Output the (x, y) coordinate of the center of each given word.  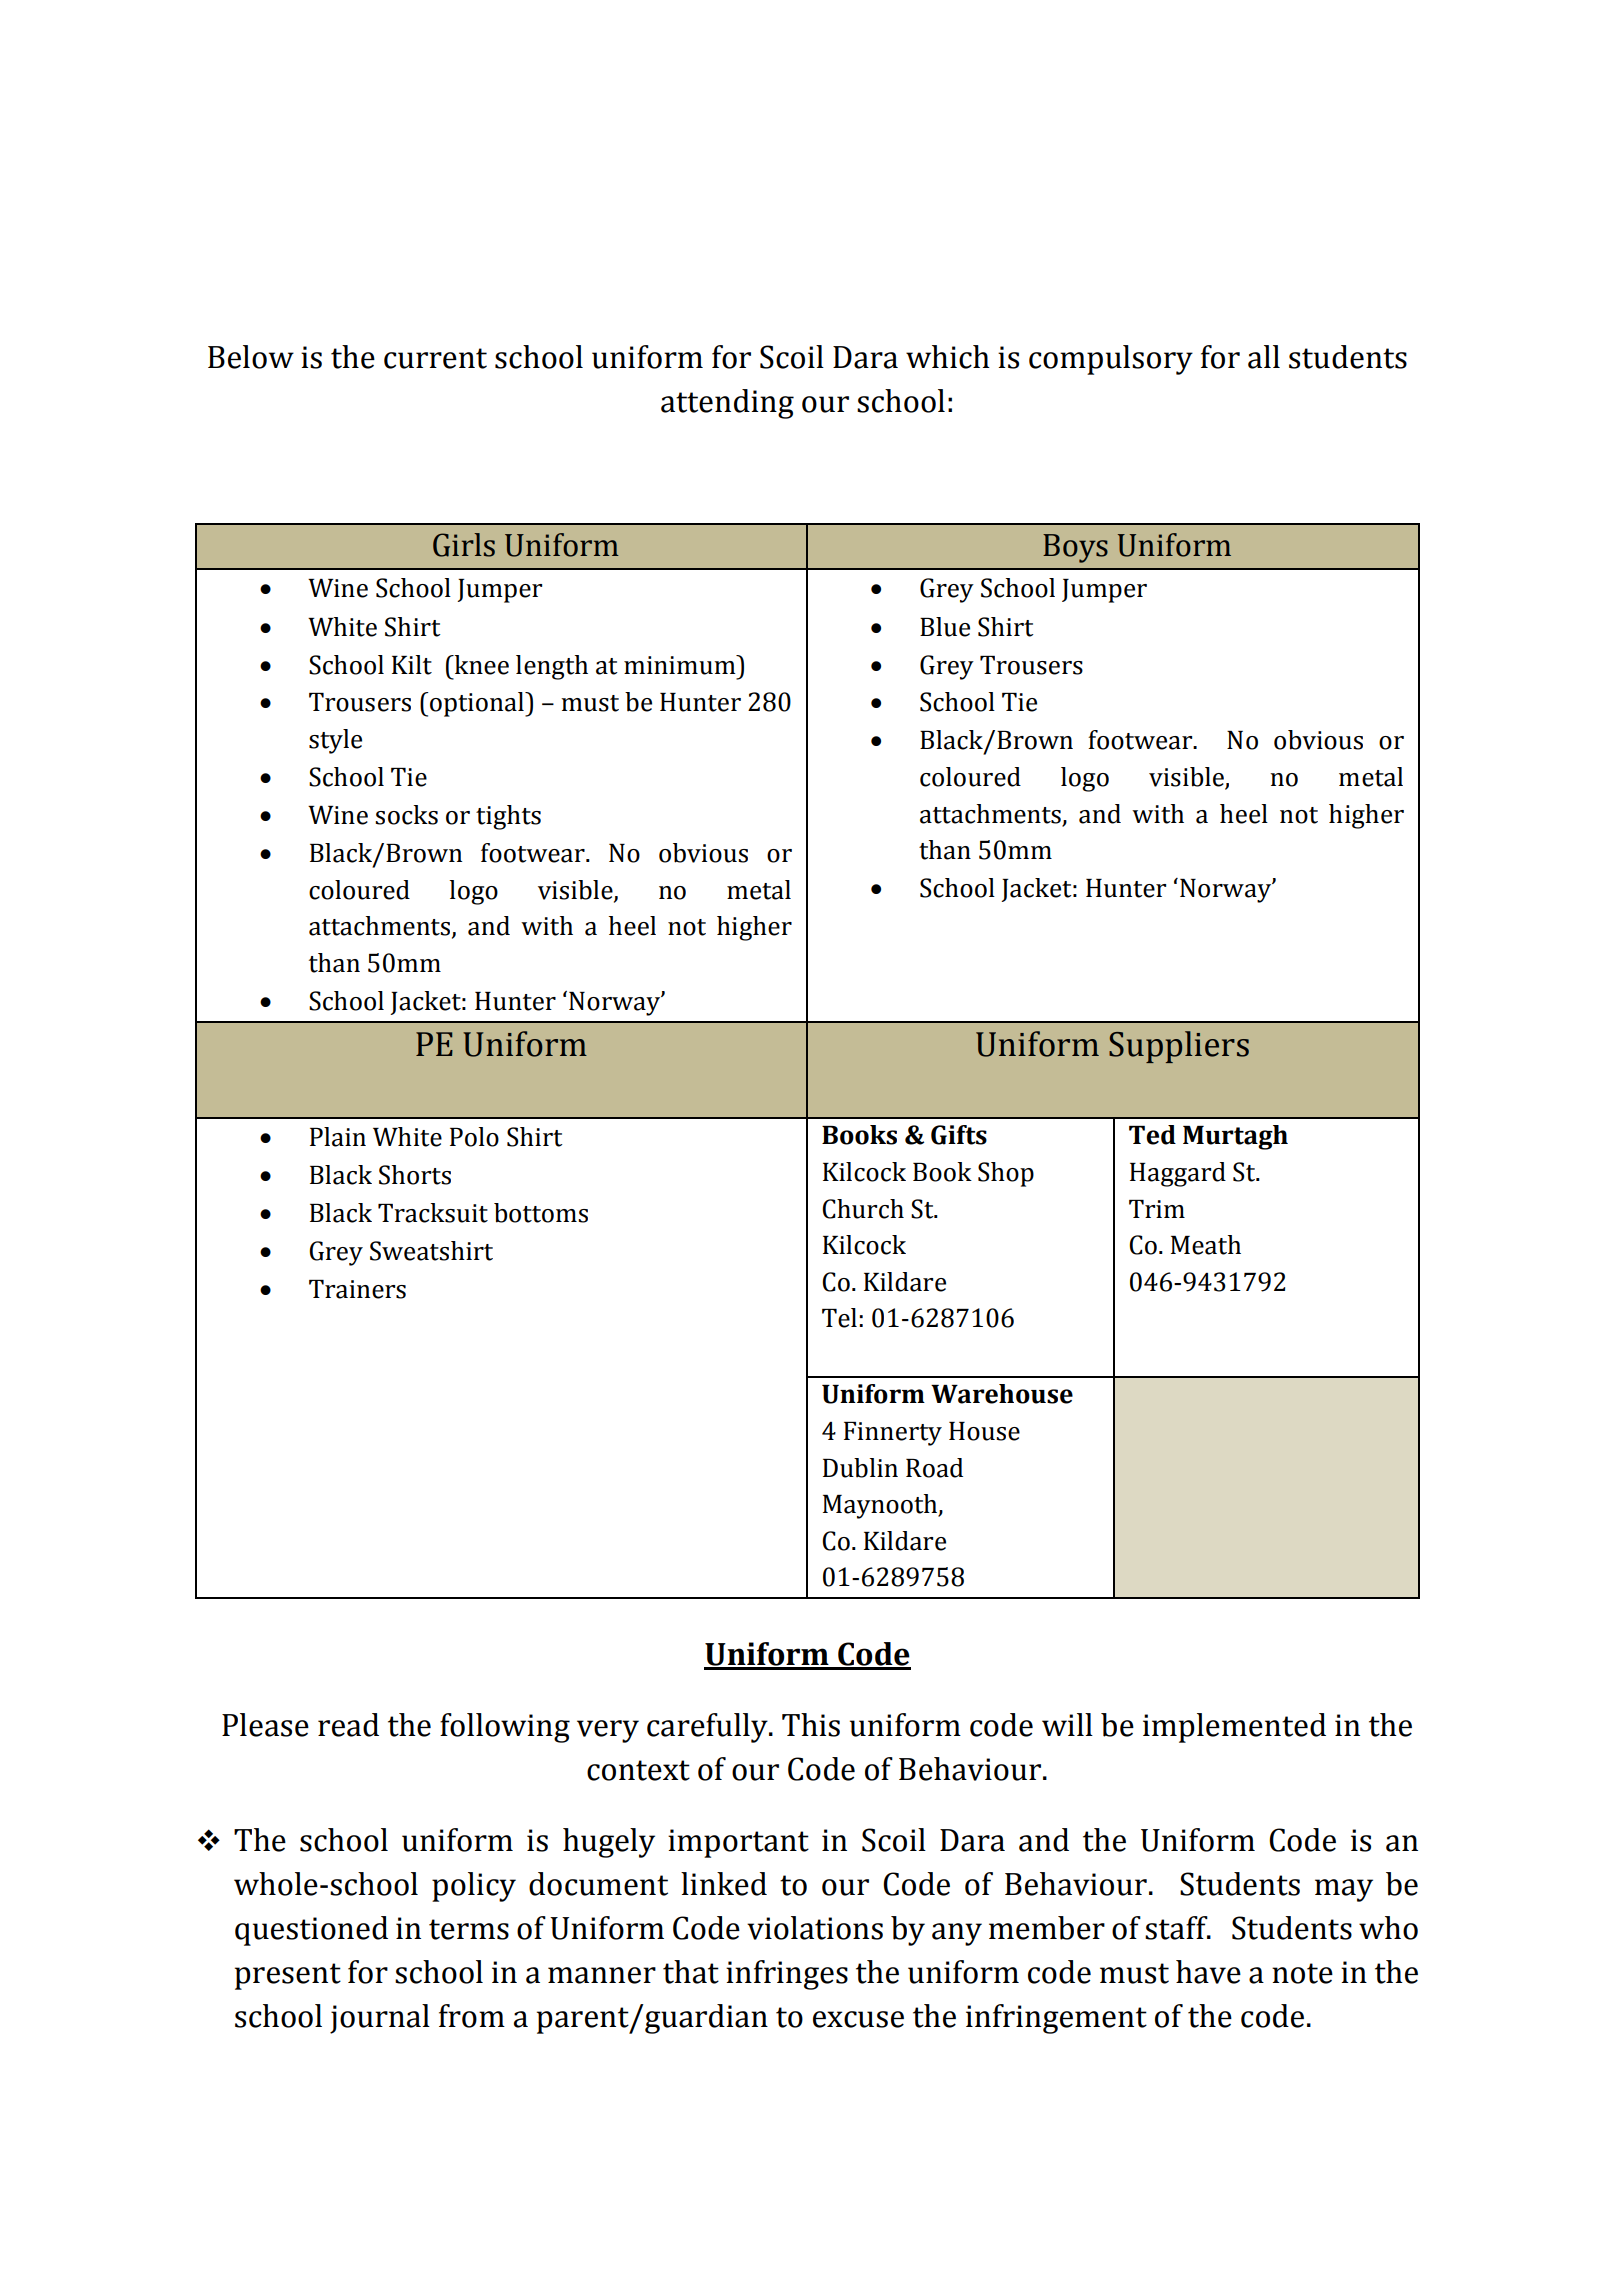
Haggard (1178, 1174)
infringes (787, 1975)
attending (727, 404)
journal (380, 2019)
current (435, 358)
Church (863, 1209)
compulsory (1111, 360)
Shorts (415, 1175)
